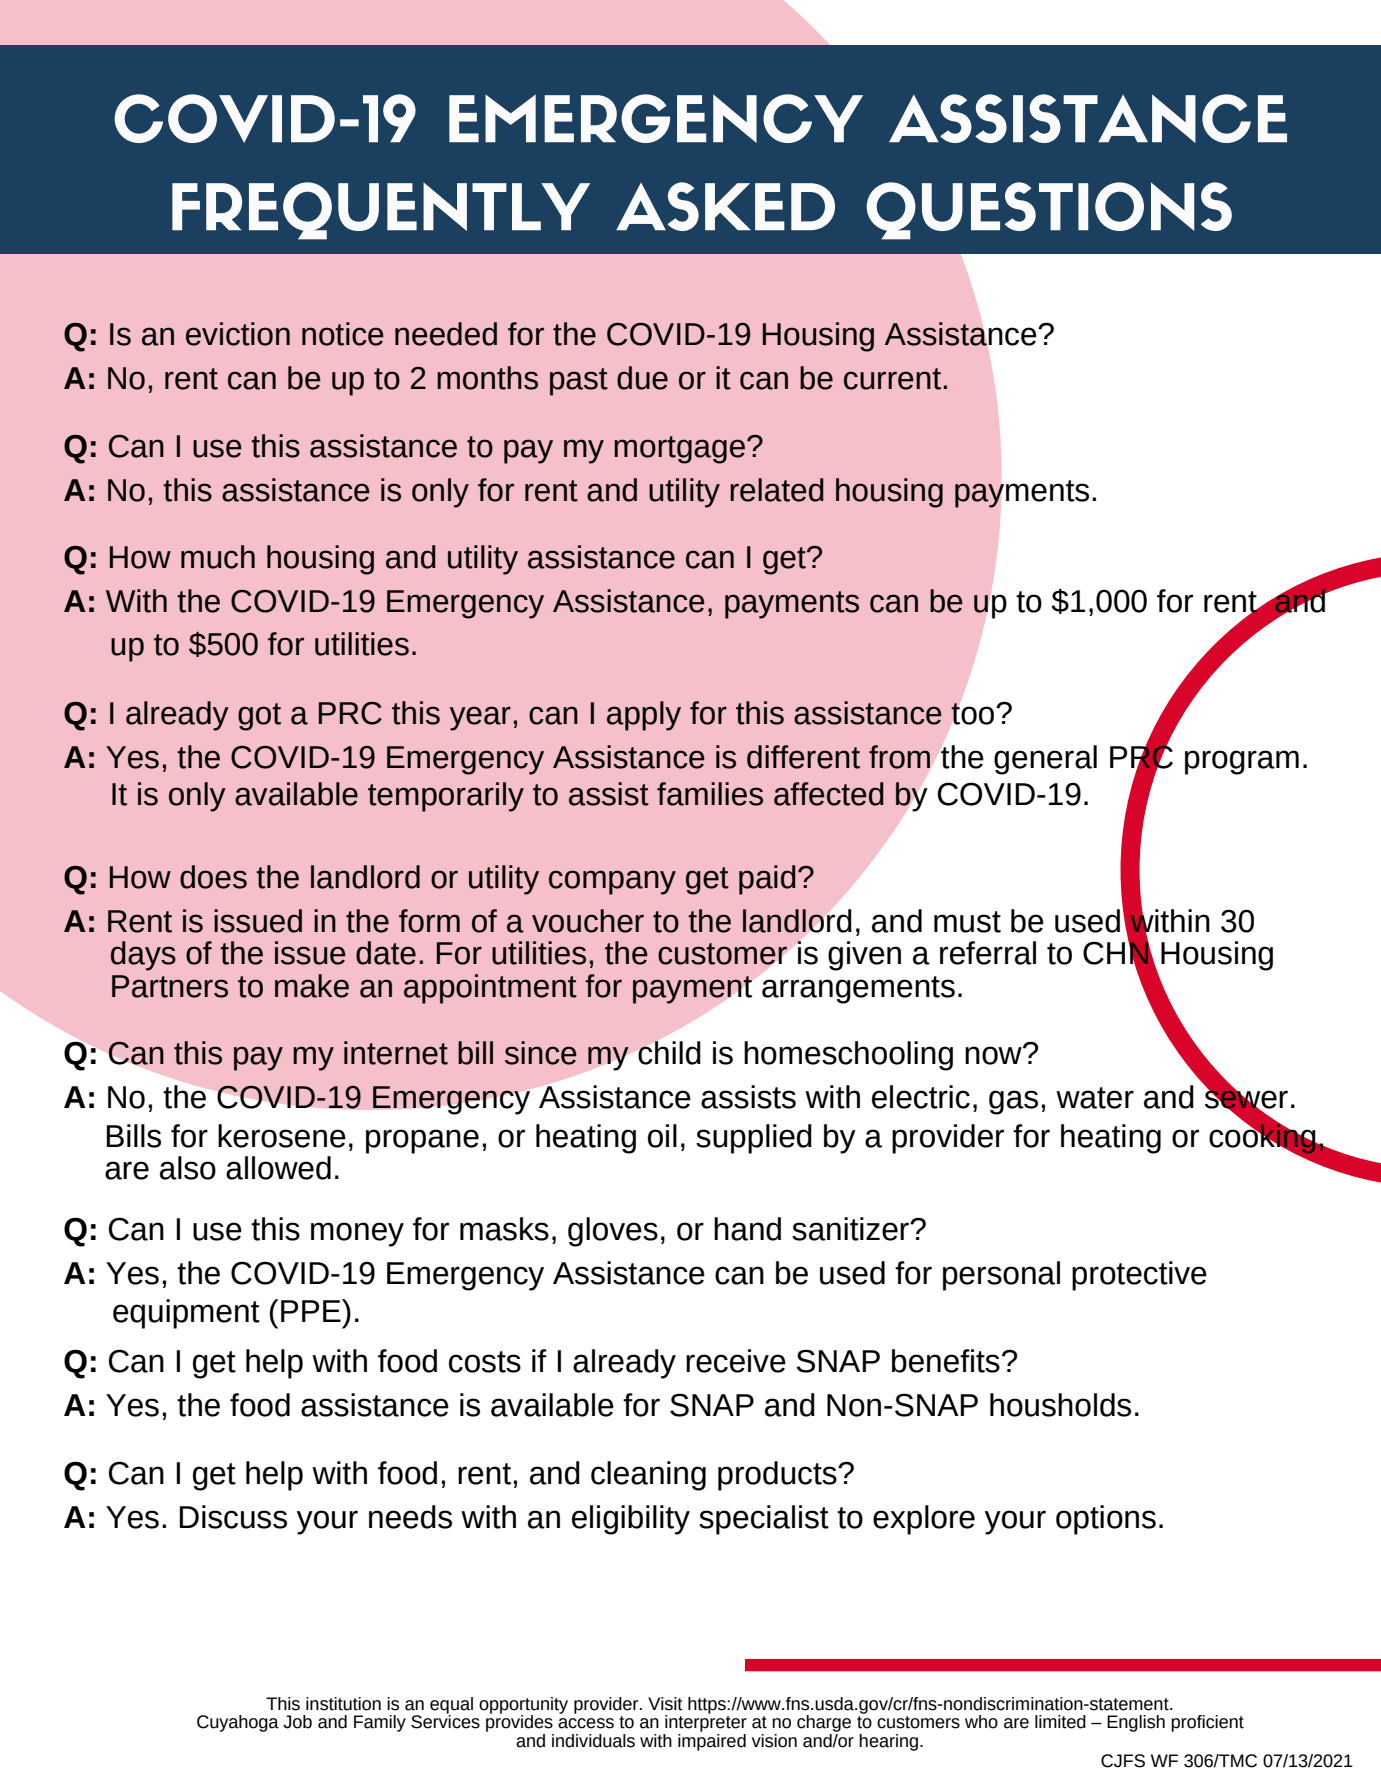 This page has height=1787, width=1381. Describe the element at coordinates (644, 716) in the page. I see `apply` at that location.
